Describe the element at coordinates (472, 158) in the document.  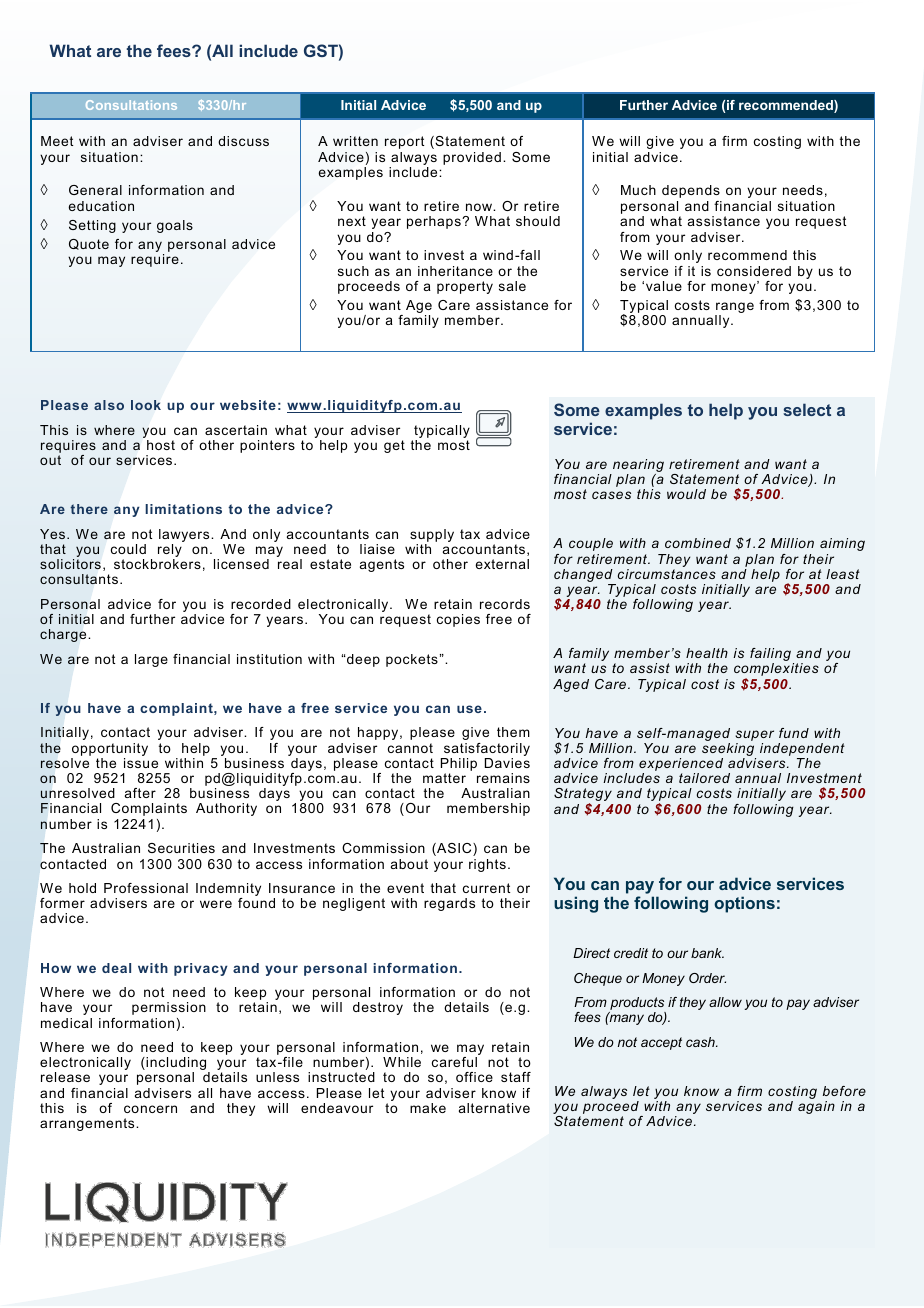
I see `provided` at that location.
